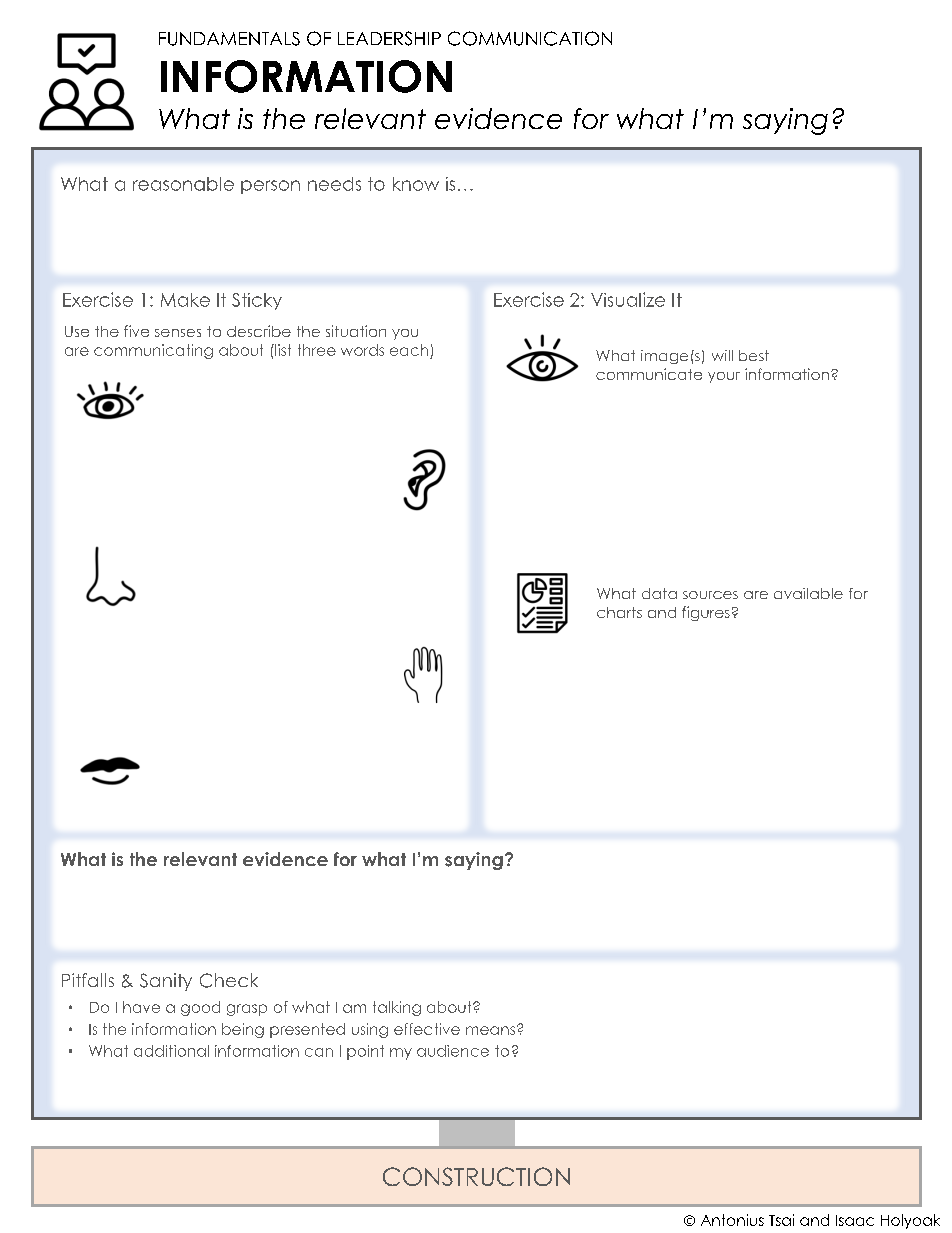 The height and width of the document is (1233, 952). Describe the element at coordinates (781, 1220) in the document. I see `Tsai` at that location.
